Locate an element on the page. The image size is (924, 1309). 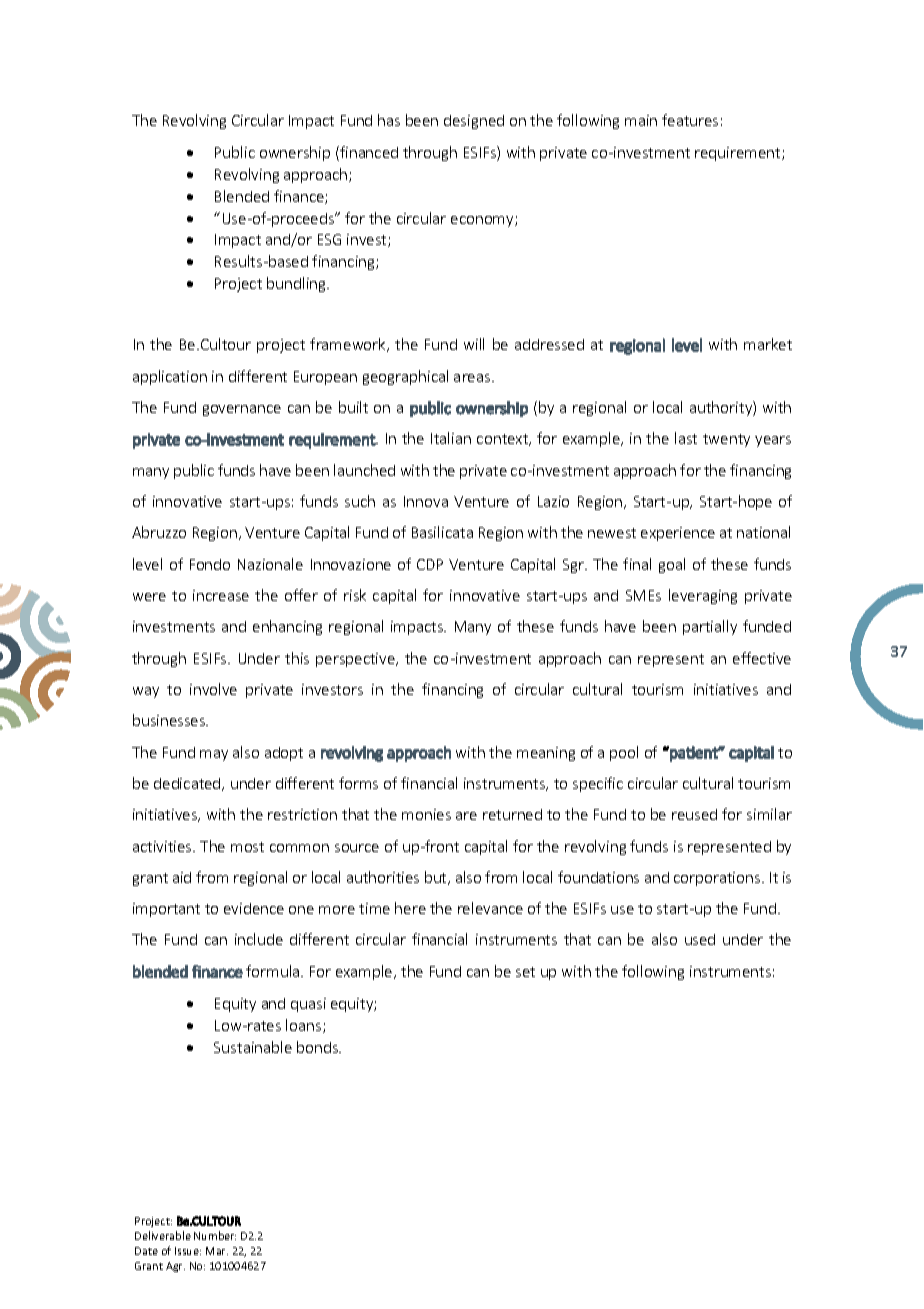
ESG is located at coordinates (329, 239).
